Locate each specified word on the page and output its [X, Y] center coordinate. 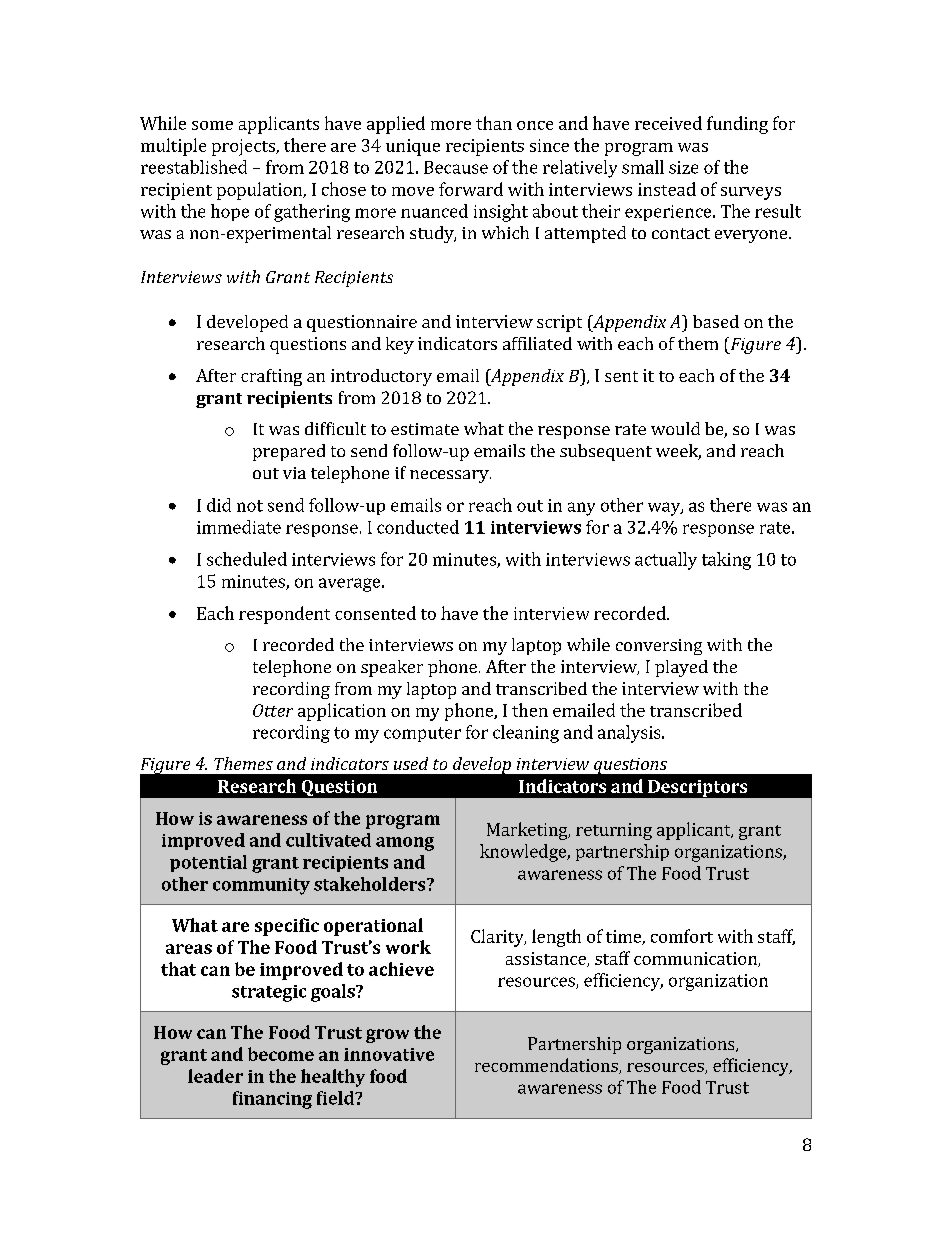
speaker [392, 668]
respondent [284, 615]
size [683, 167]
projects [244, 147]
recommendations [547, 1066]
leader [215, 1076]
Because [456, 167]
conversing [659, 647]
